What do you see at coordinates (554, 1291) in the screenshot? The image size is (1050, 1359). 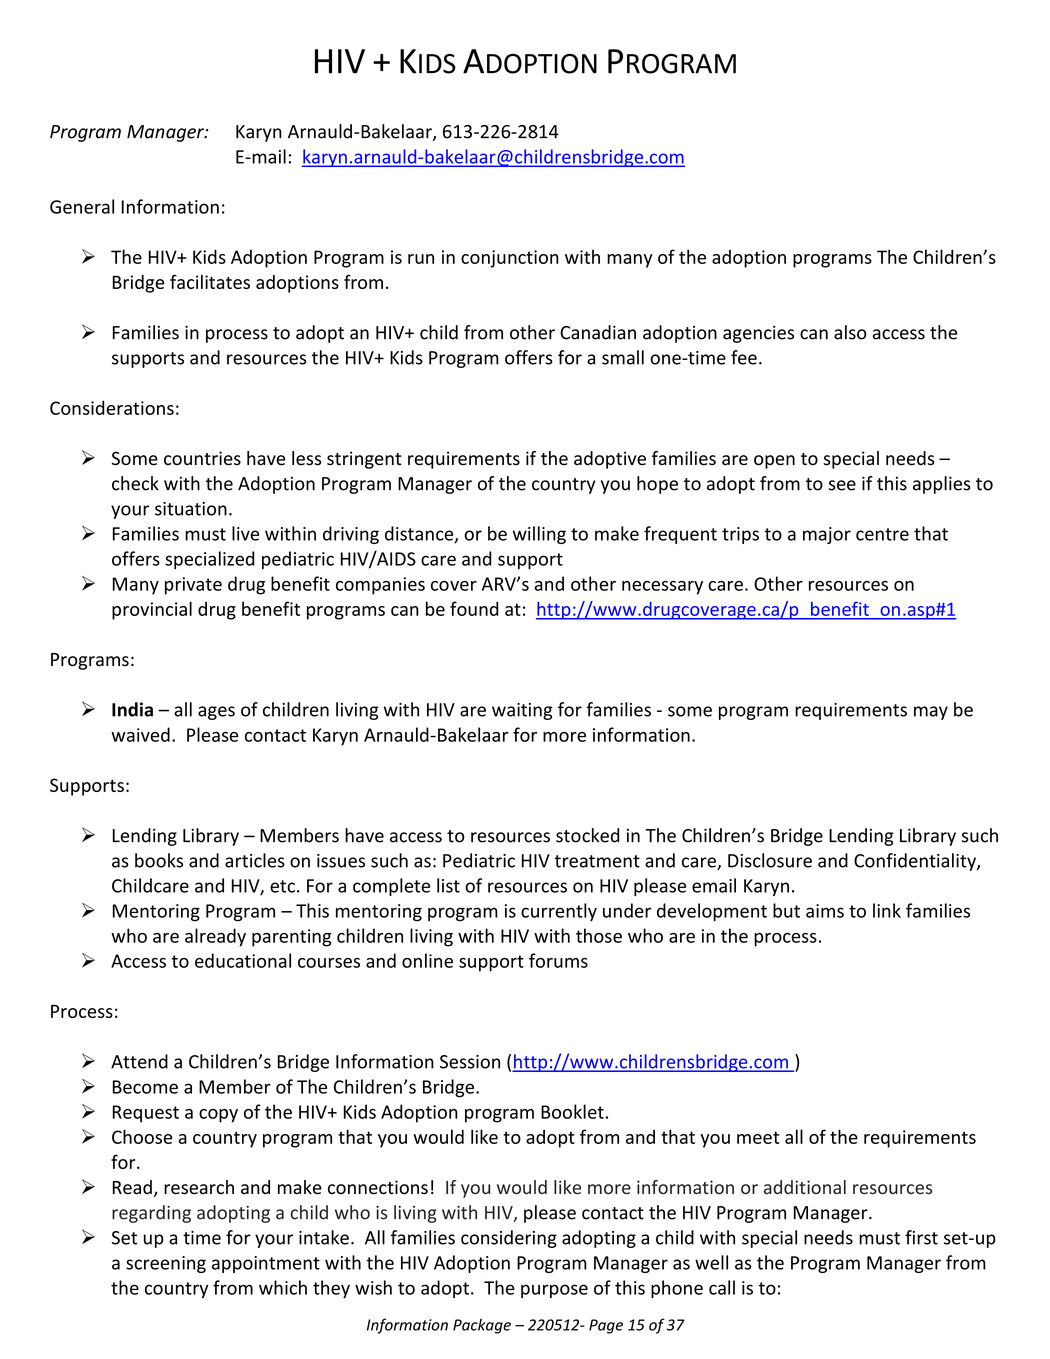 I see `purpose` at bounding box center [554, 1291].
